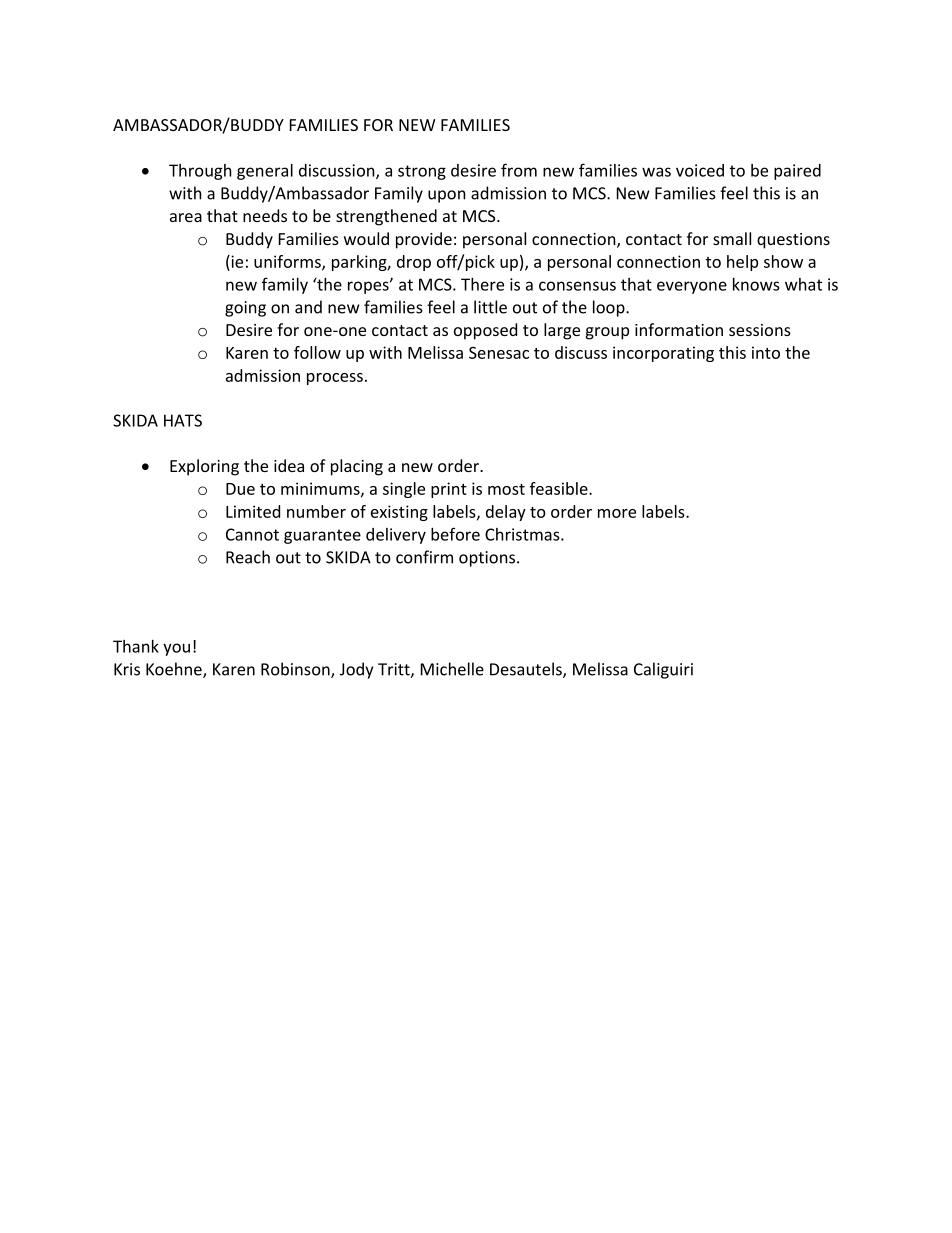 The image size is (952, 1233). What do you see at coordinates (447, 196) in the screenshot?
I see `upon` at bounding box center [447, 196].
